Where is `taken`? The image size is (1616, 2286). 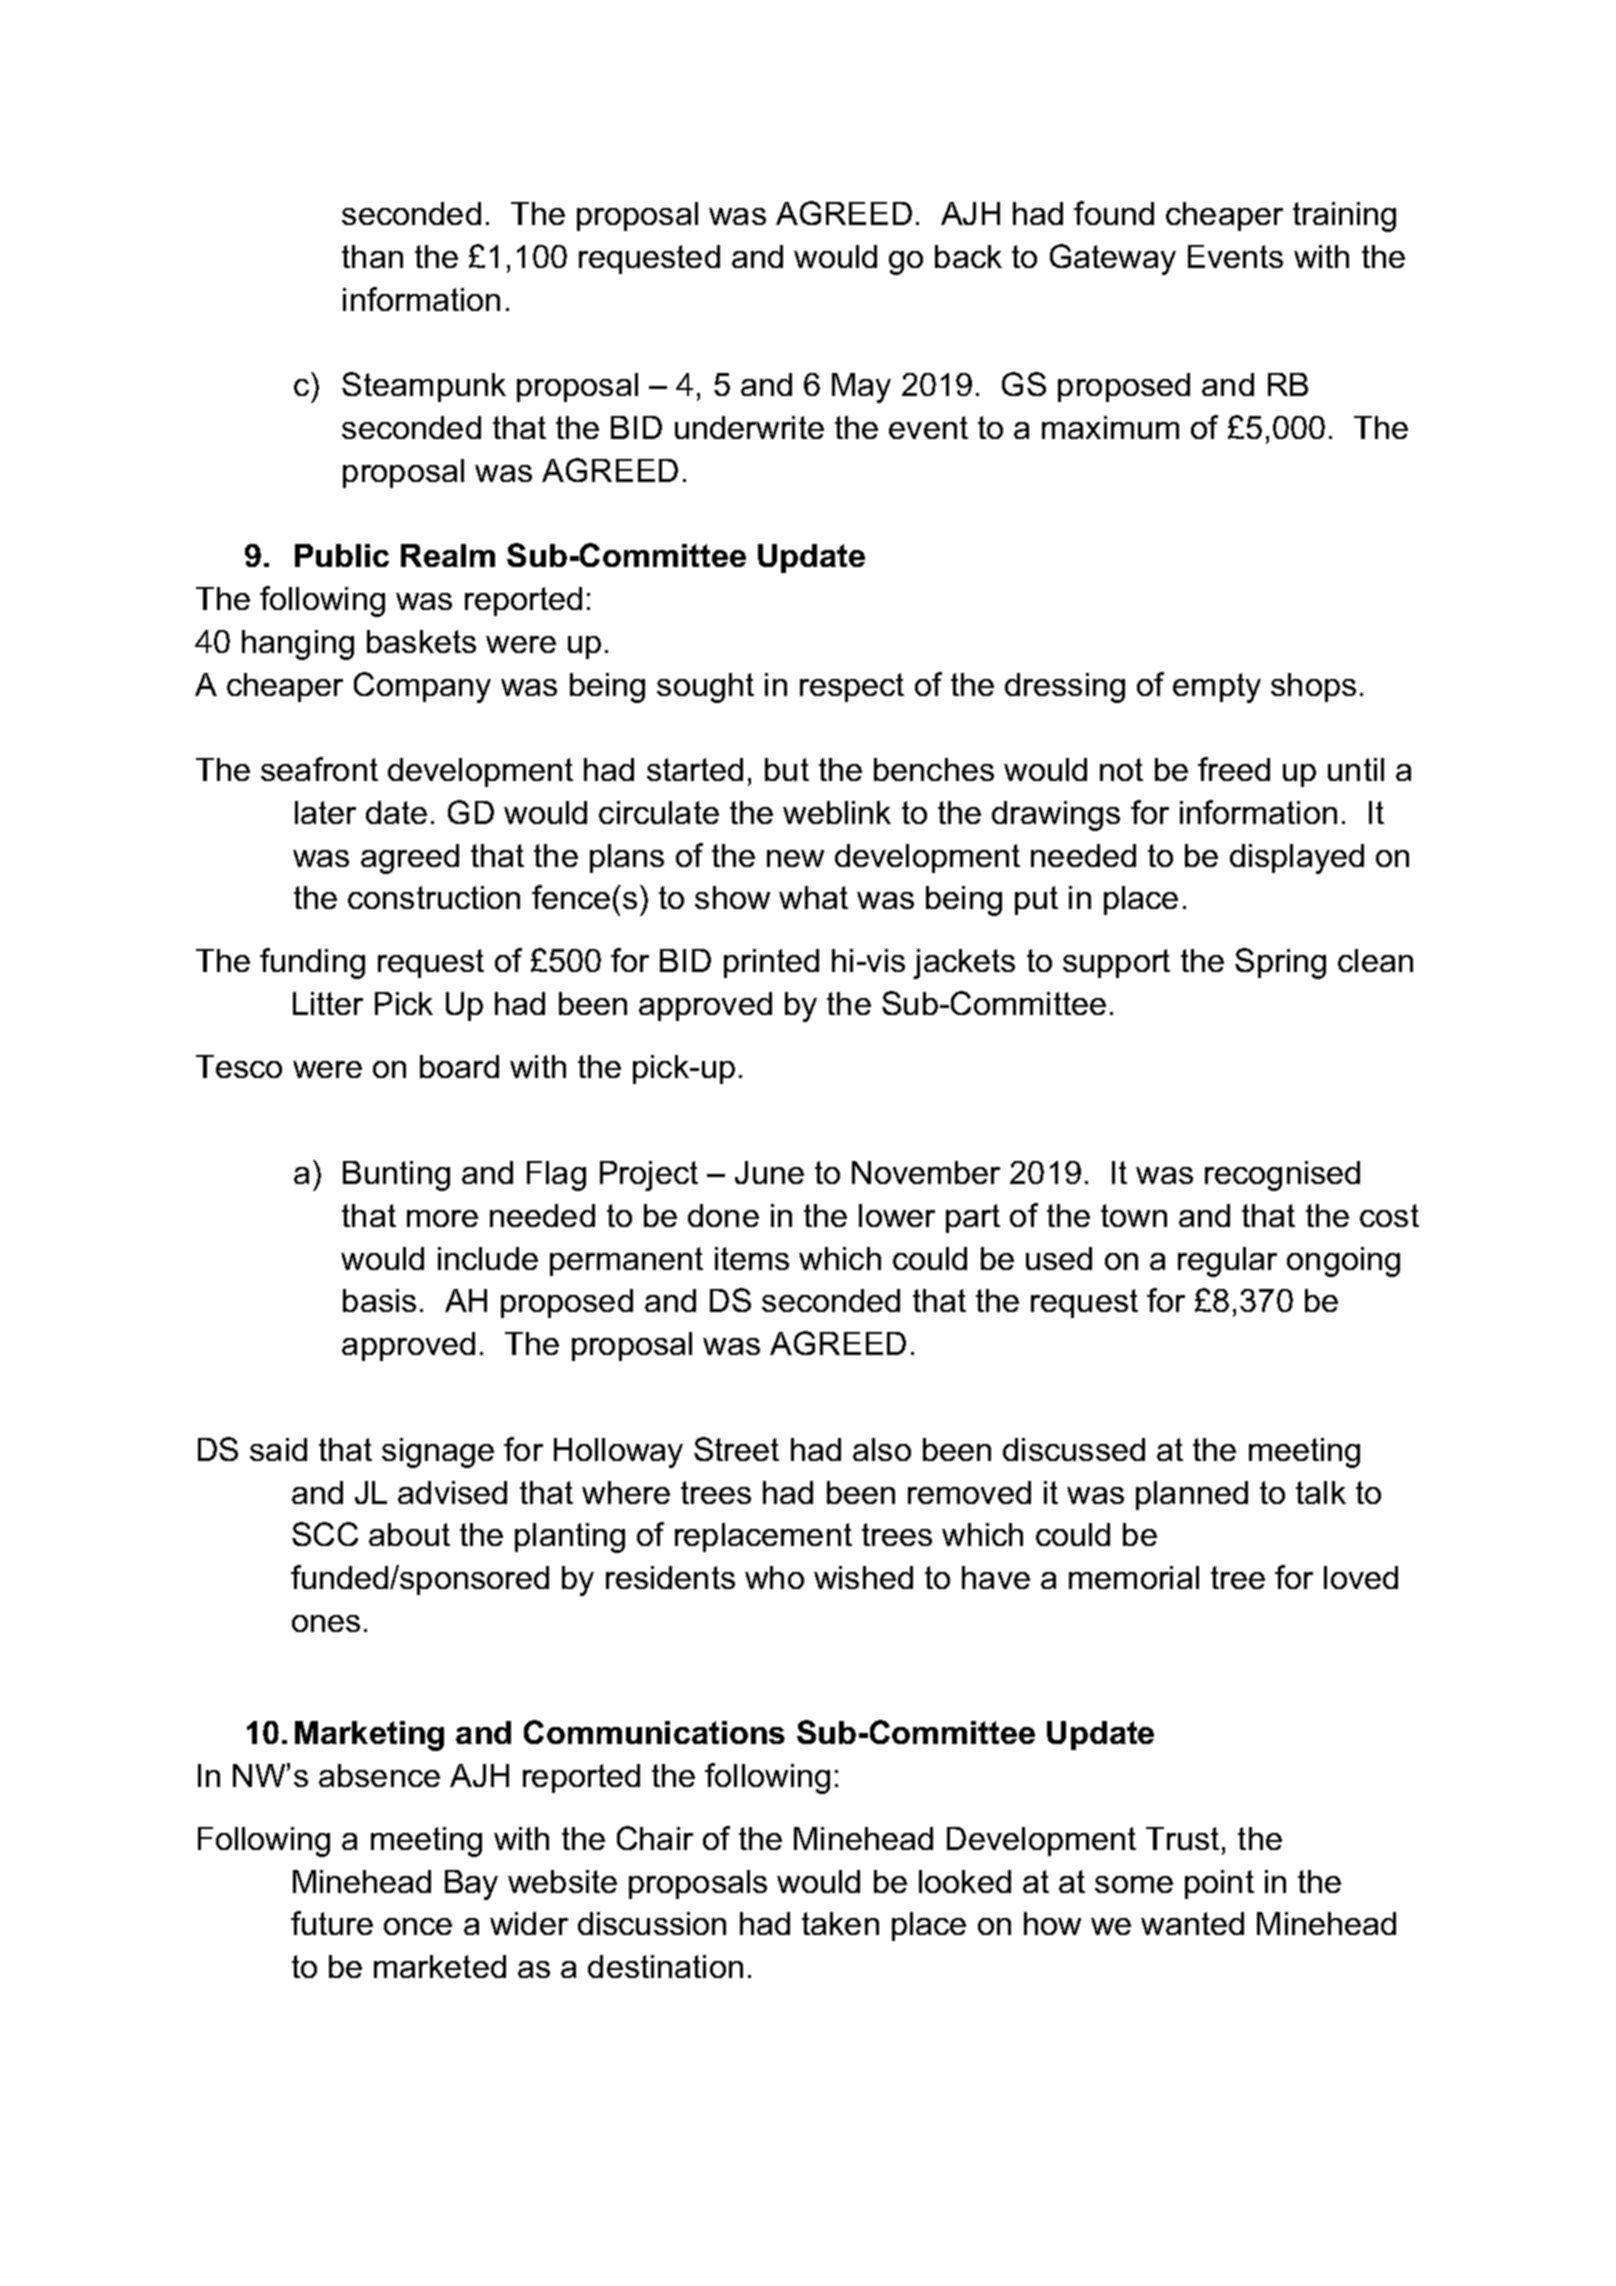 taken is located at coordinates (840, 1923).
